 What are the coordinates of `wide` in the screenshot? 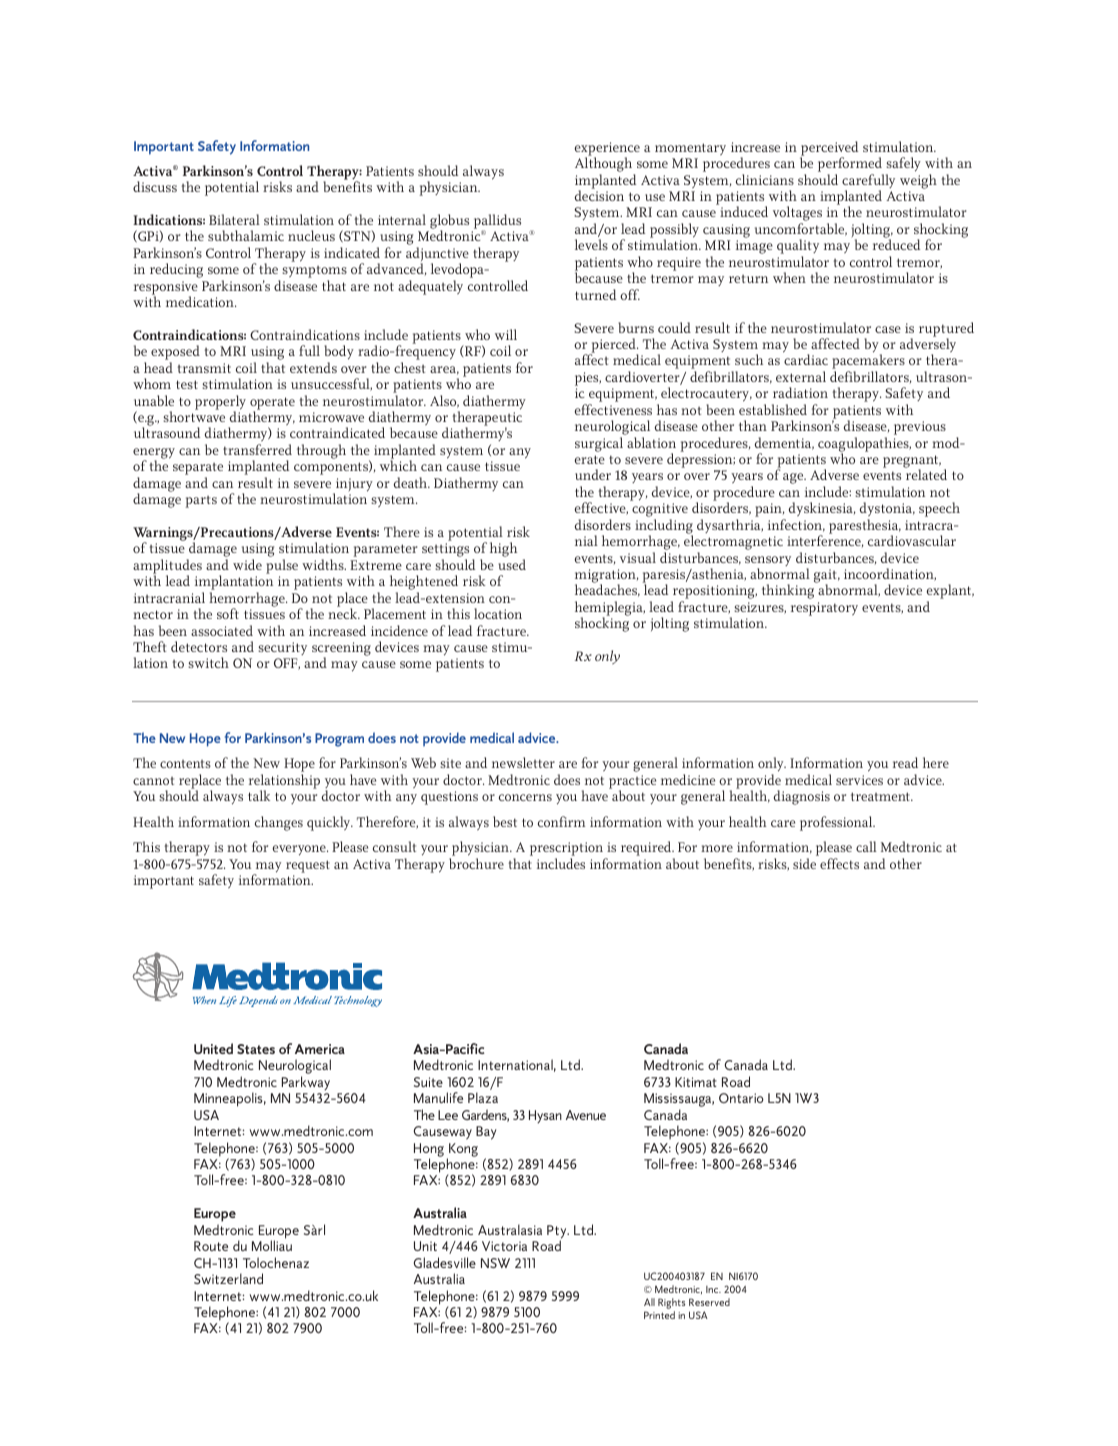 It's located at (247, 564).
